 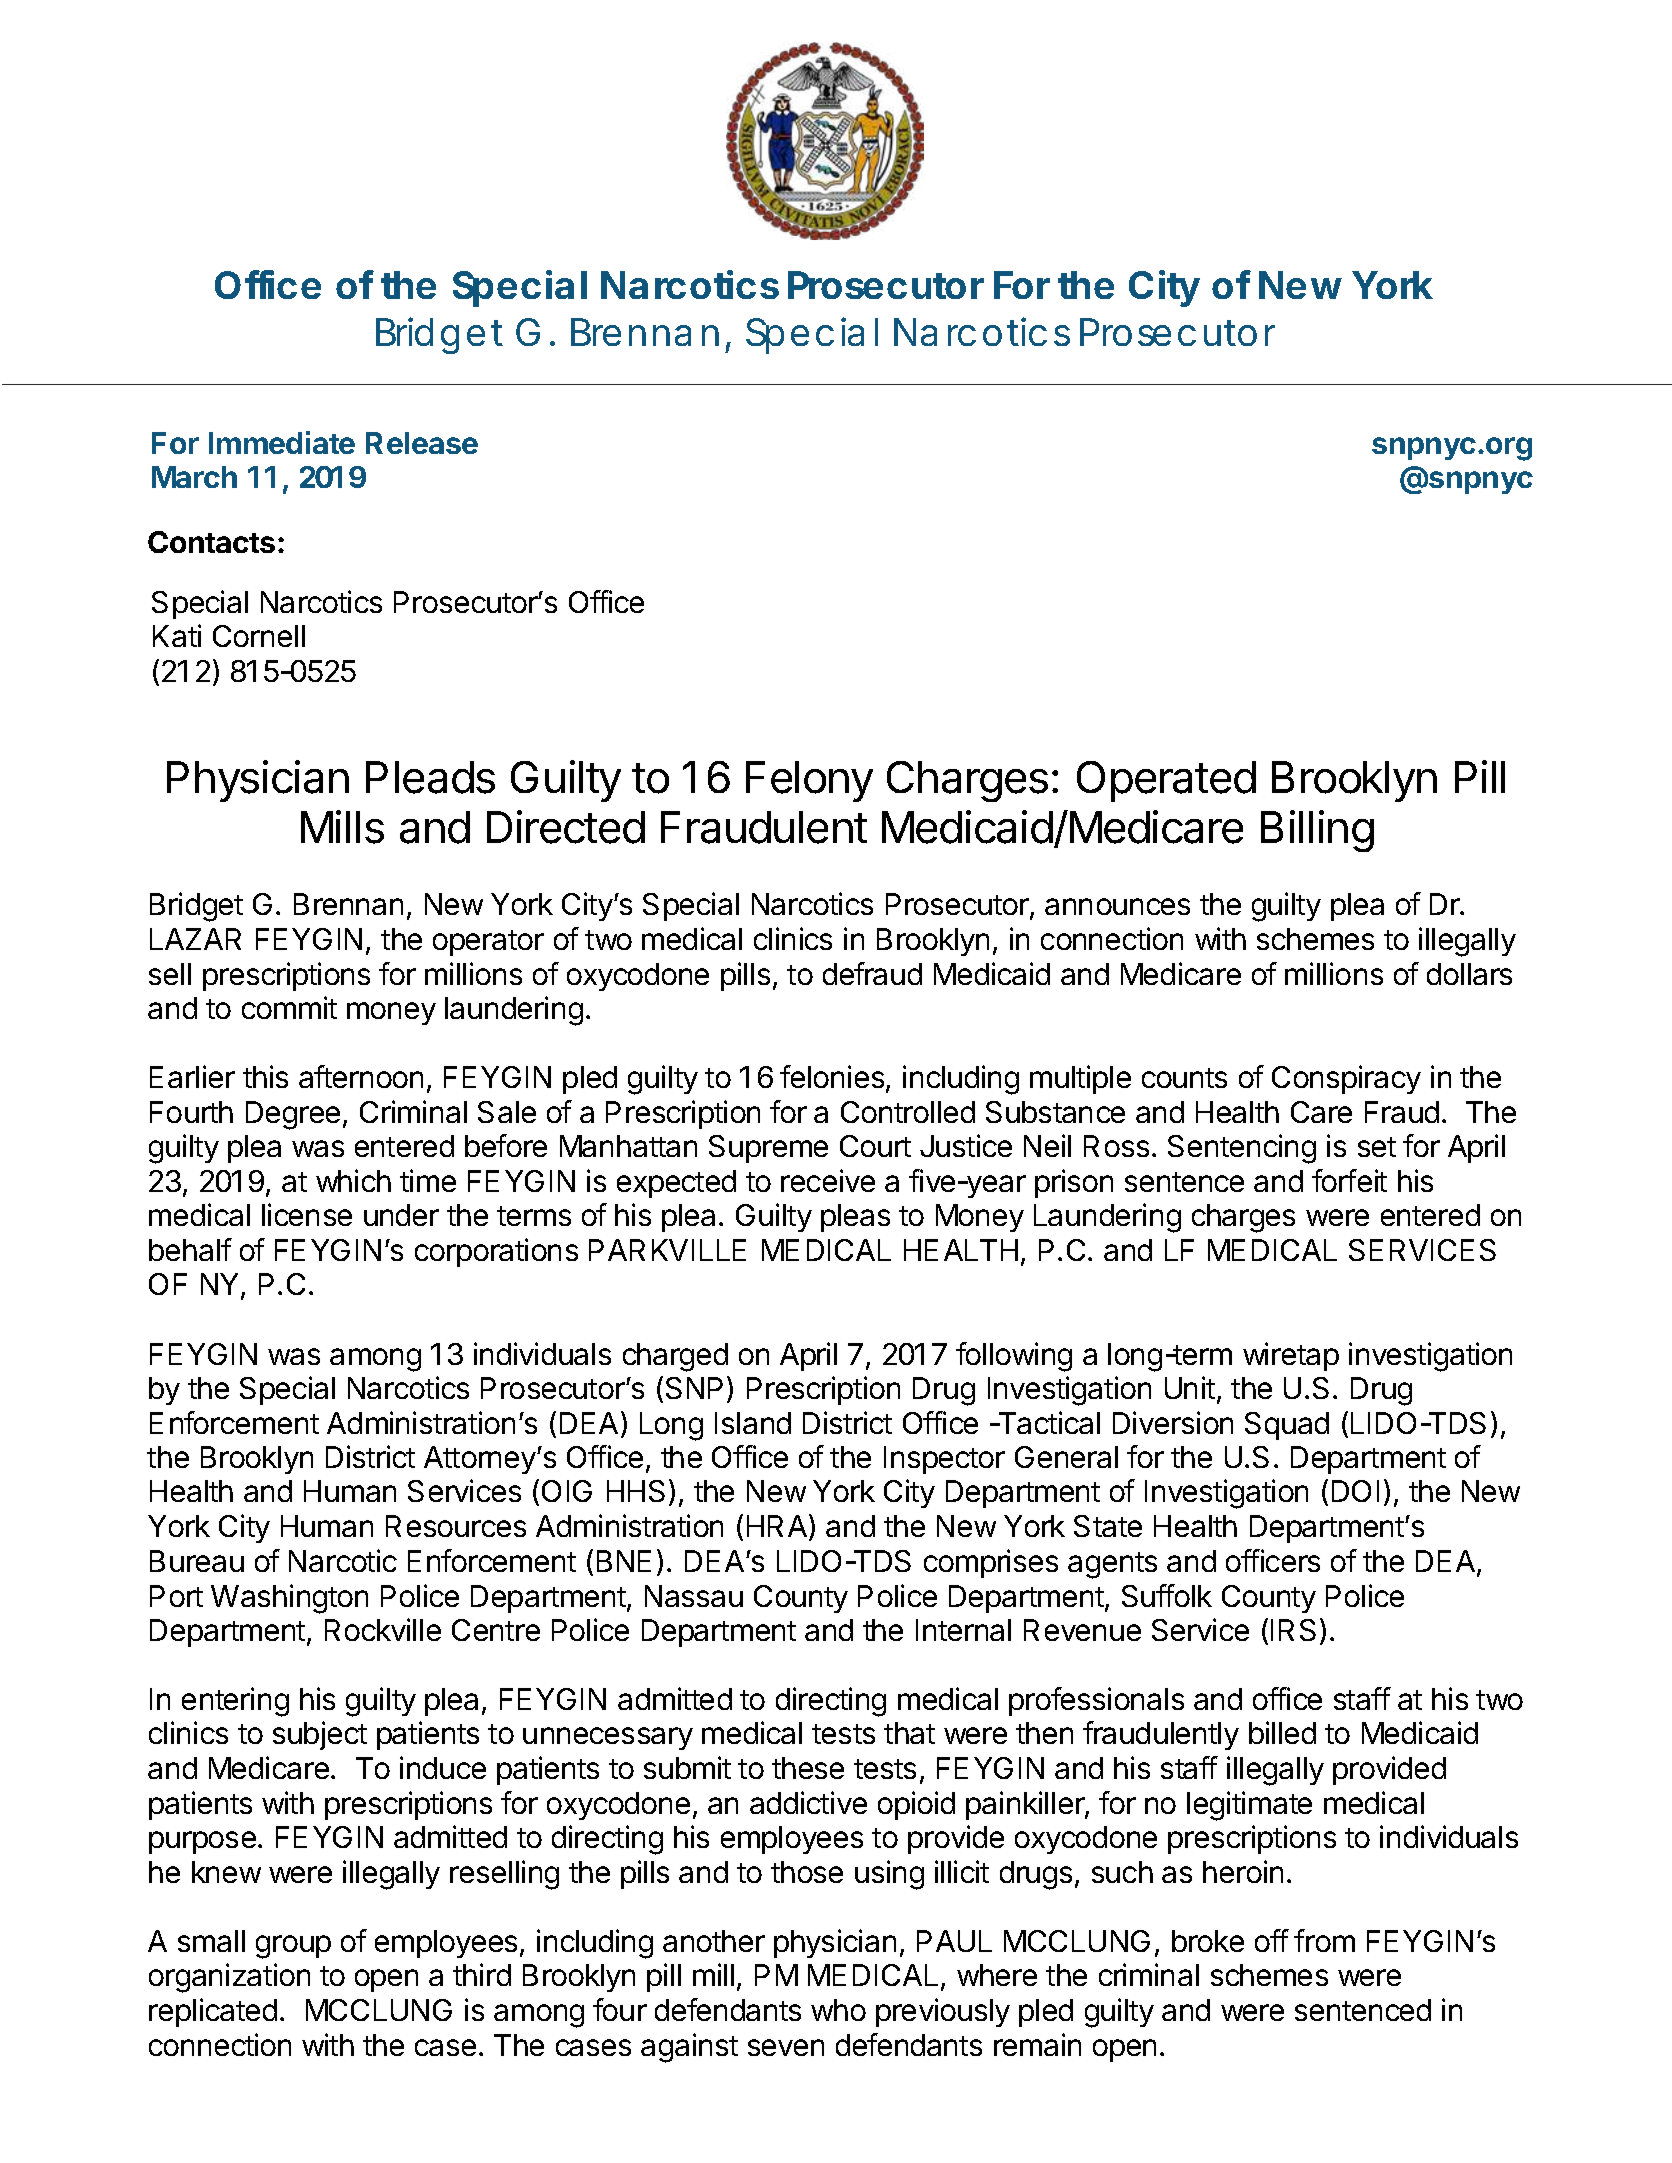 What do you see at coordinates (1346, 1079) in the image?
I see `Conspiracy` at bounding box center [1346, 1079].
